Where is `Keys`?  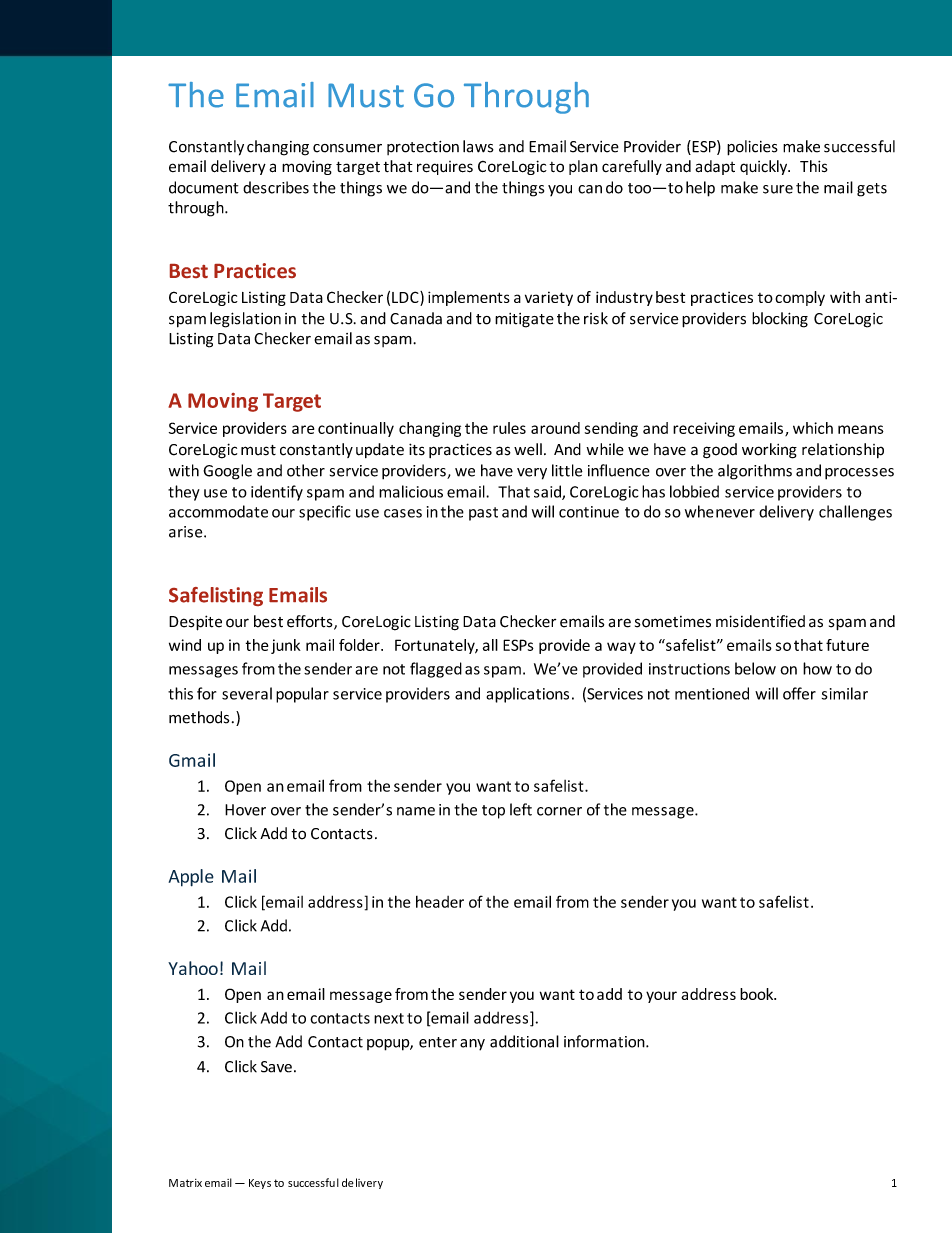 Keys is located at coordinates (260, 1184).
